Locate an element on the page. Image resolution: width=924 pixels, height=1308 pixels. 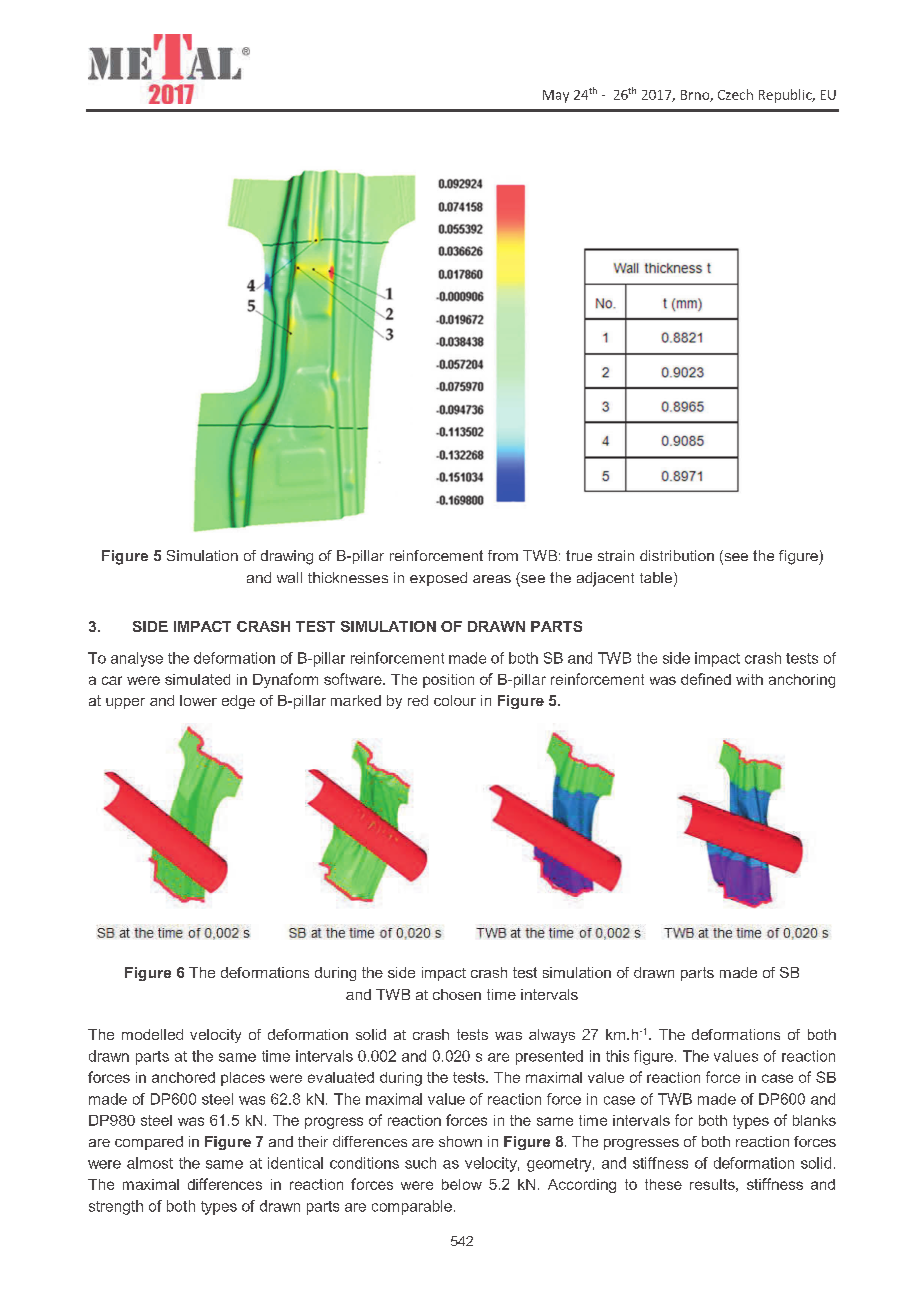
this is located at coordinates (617, 1056).
